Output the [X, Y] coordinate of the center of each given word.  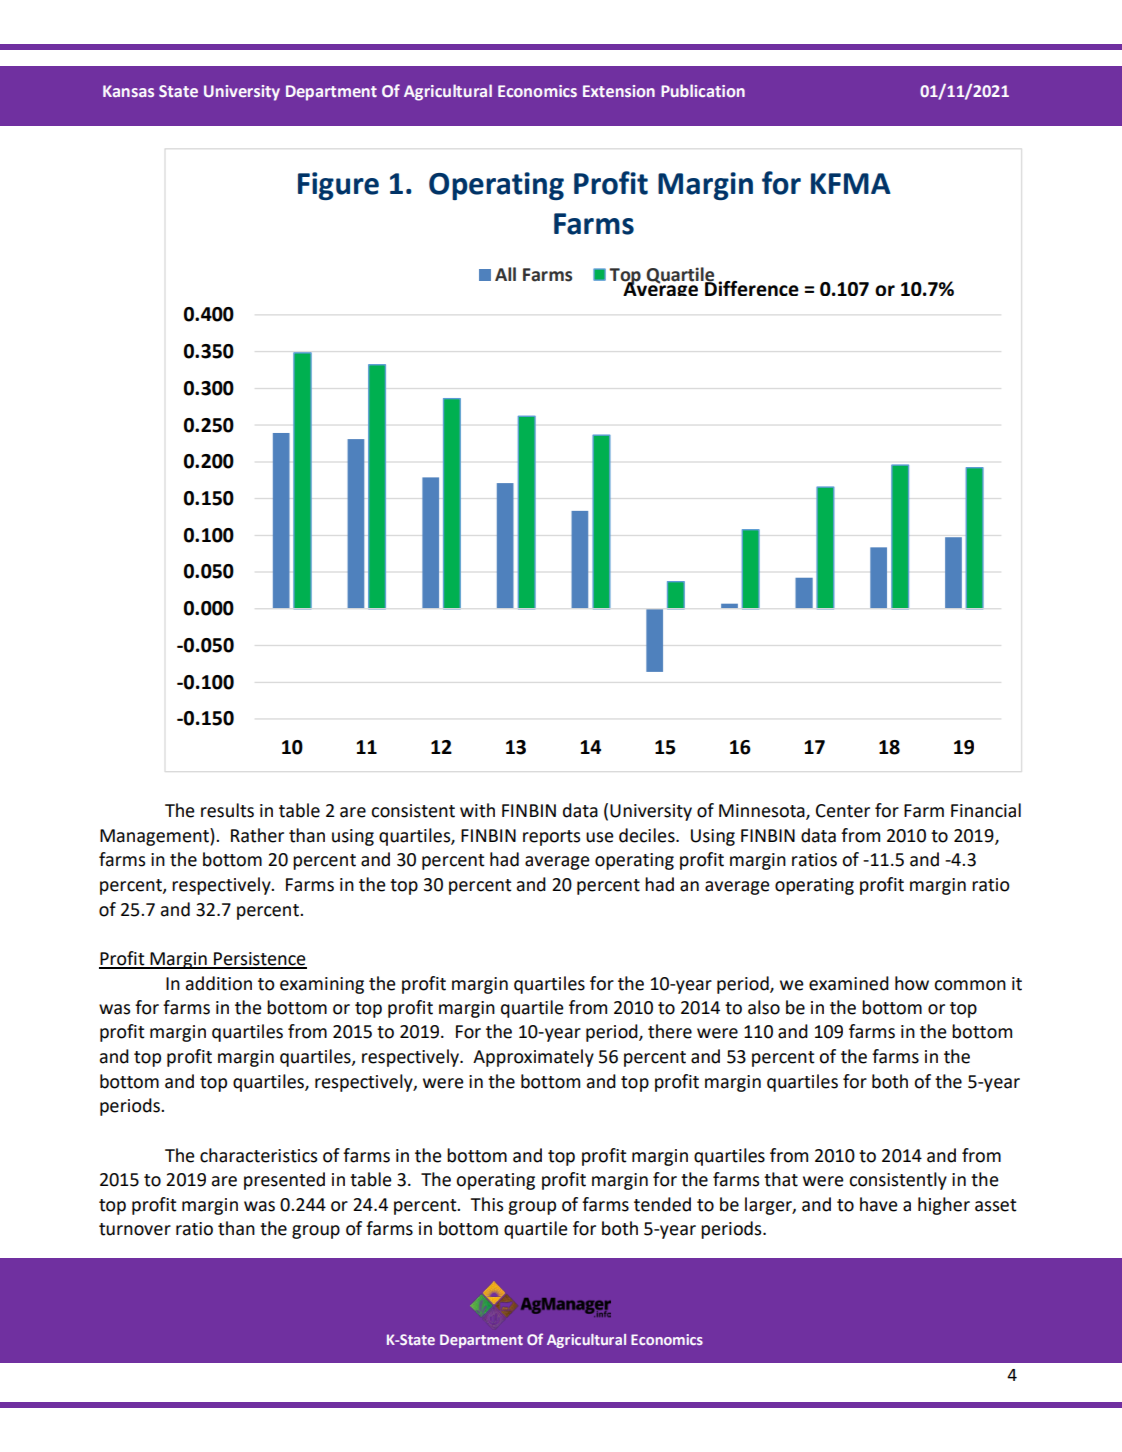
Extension [619, 91]
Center [843, 811]
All [505, 274]
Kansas [128, 91]
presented [284, 1181]
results [227, 810]
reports [551, 838]
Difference [751, 287]
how [912, 983]
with [477, 810]
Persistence [259, 960]
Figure [338, 186]
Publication [703, 90]
